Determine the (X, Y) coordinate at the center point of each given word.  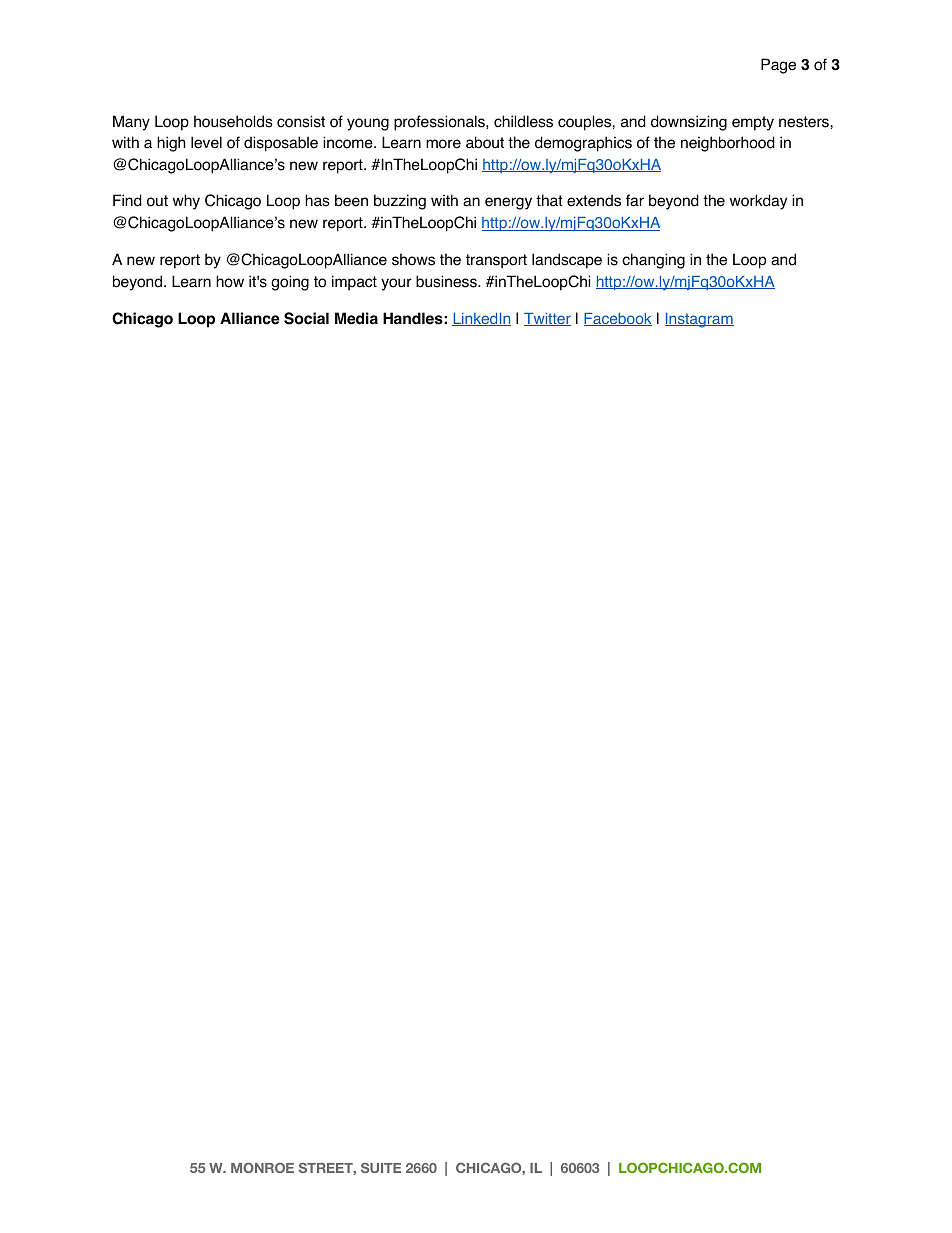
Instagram (699, 320)
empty (753, 123)
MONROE (262, 1167)
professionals (440, 123)
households (233, 121)
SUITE (381, 1168)
